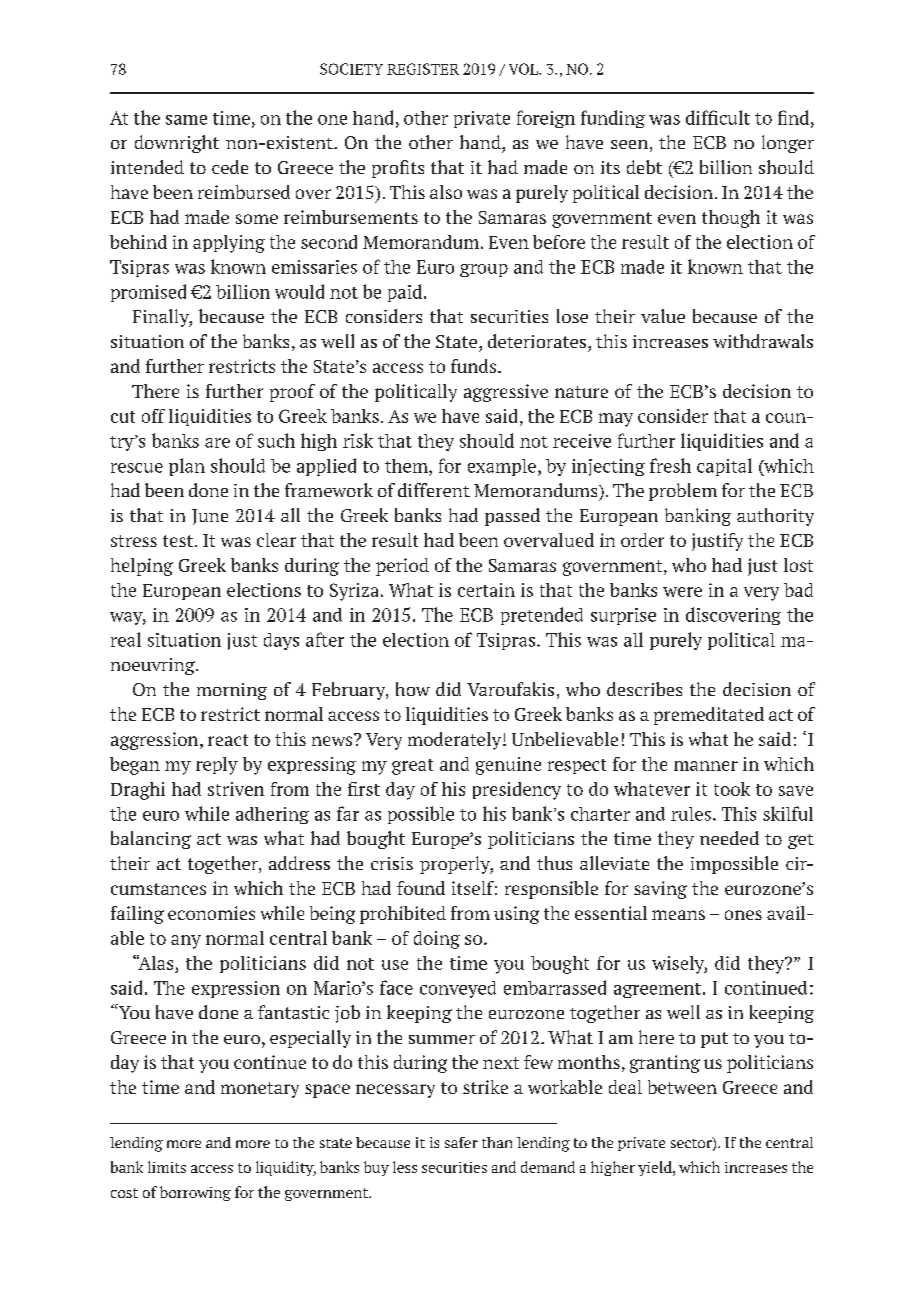 The image size is (924, 1308). Describe the element at coordinates (423, 69) in the screenshot. I see `REGISTER` at that location.
